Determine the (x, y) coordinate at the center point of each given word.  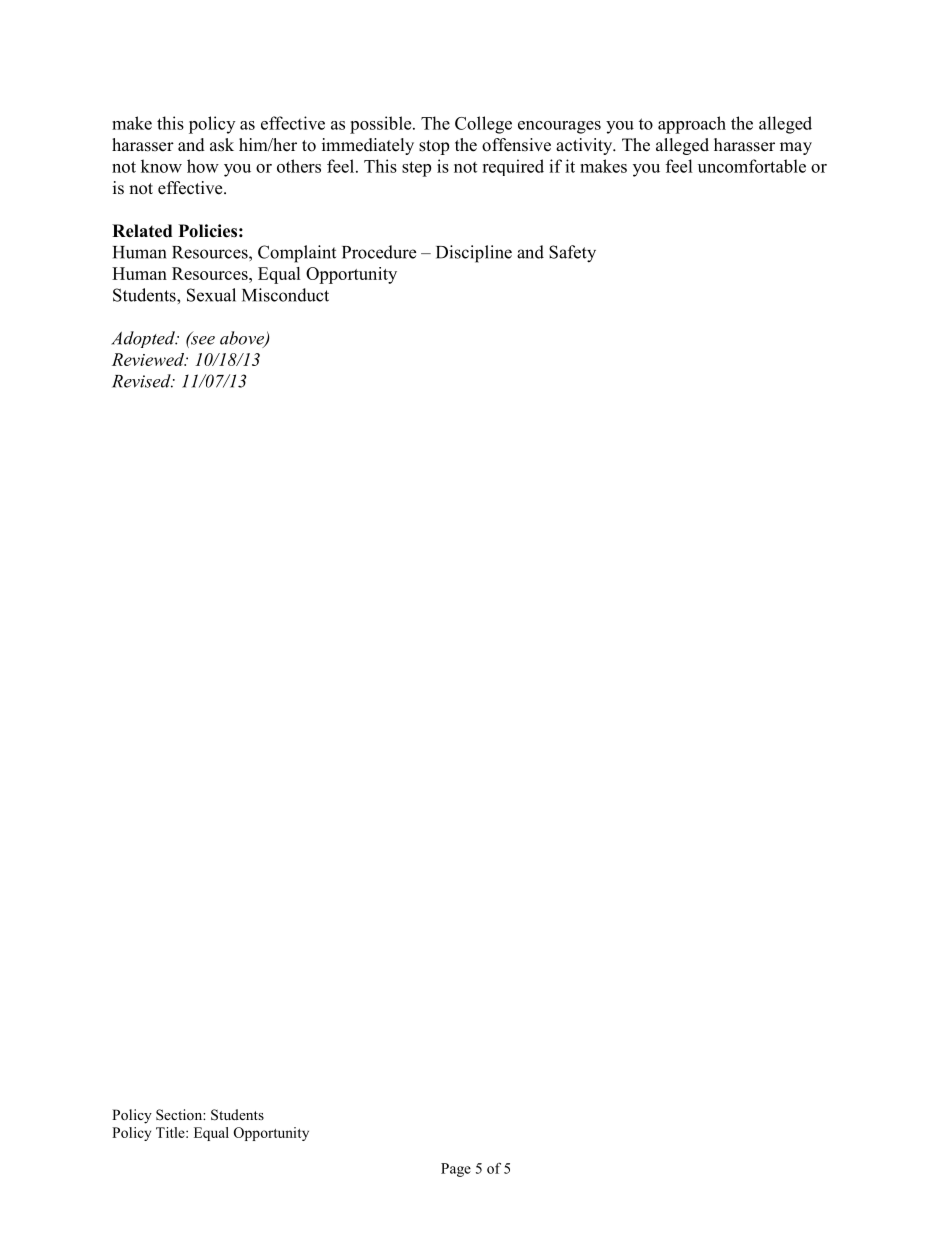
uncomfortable (752, 166)
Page (456, 1170)
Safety (572, 254)
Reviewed (149, 359)
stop (434, 147)
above (243, 339)
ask (222, 145)
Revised (142, 381)
